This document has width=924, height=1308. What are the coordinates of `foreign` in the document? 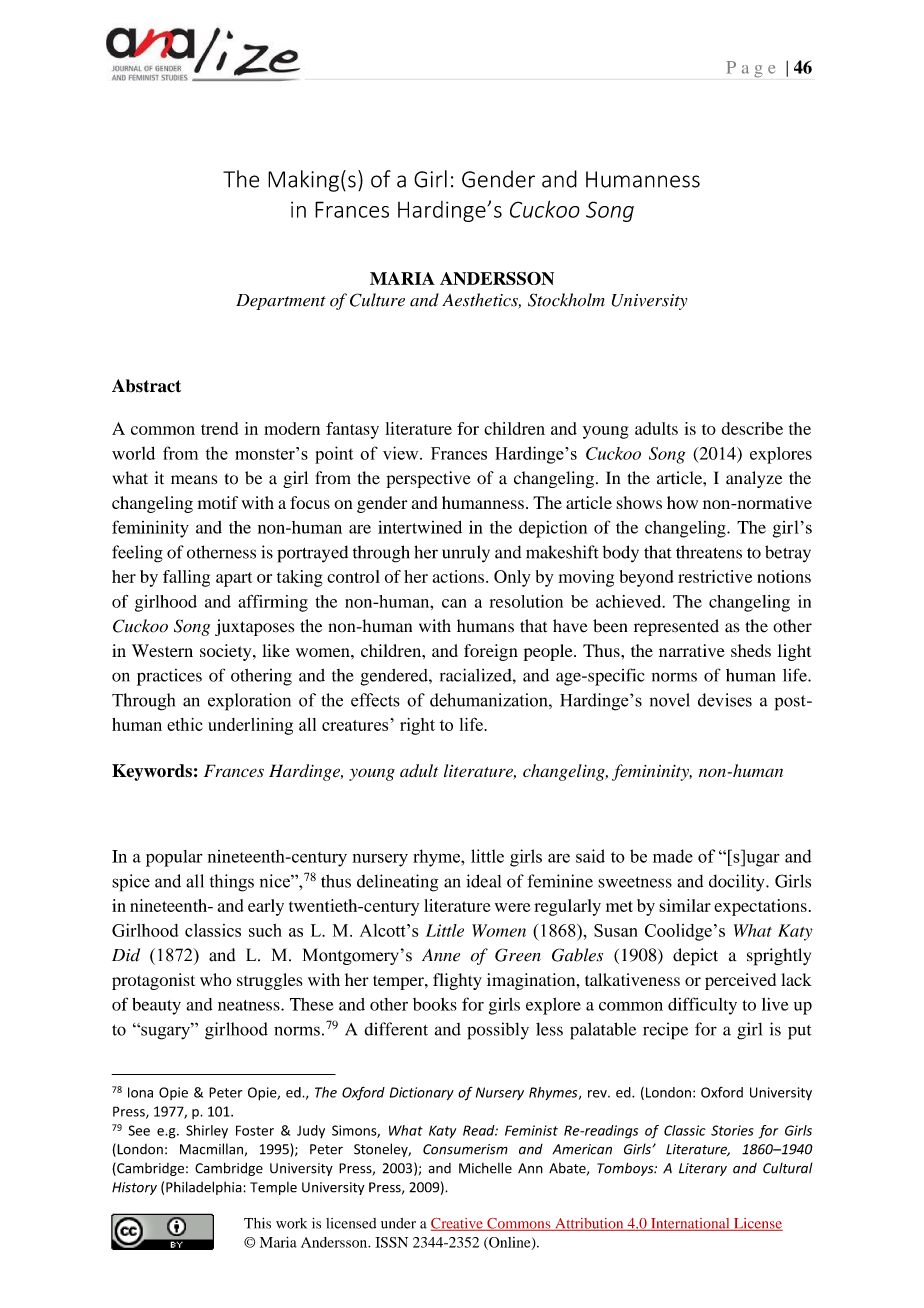 It's located at (491, 652).
